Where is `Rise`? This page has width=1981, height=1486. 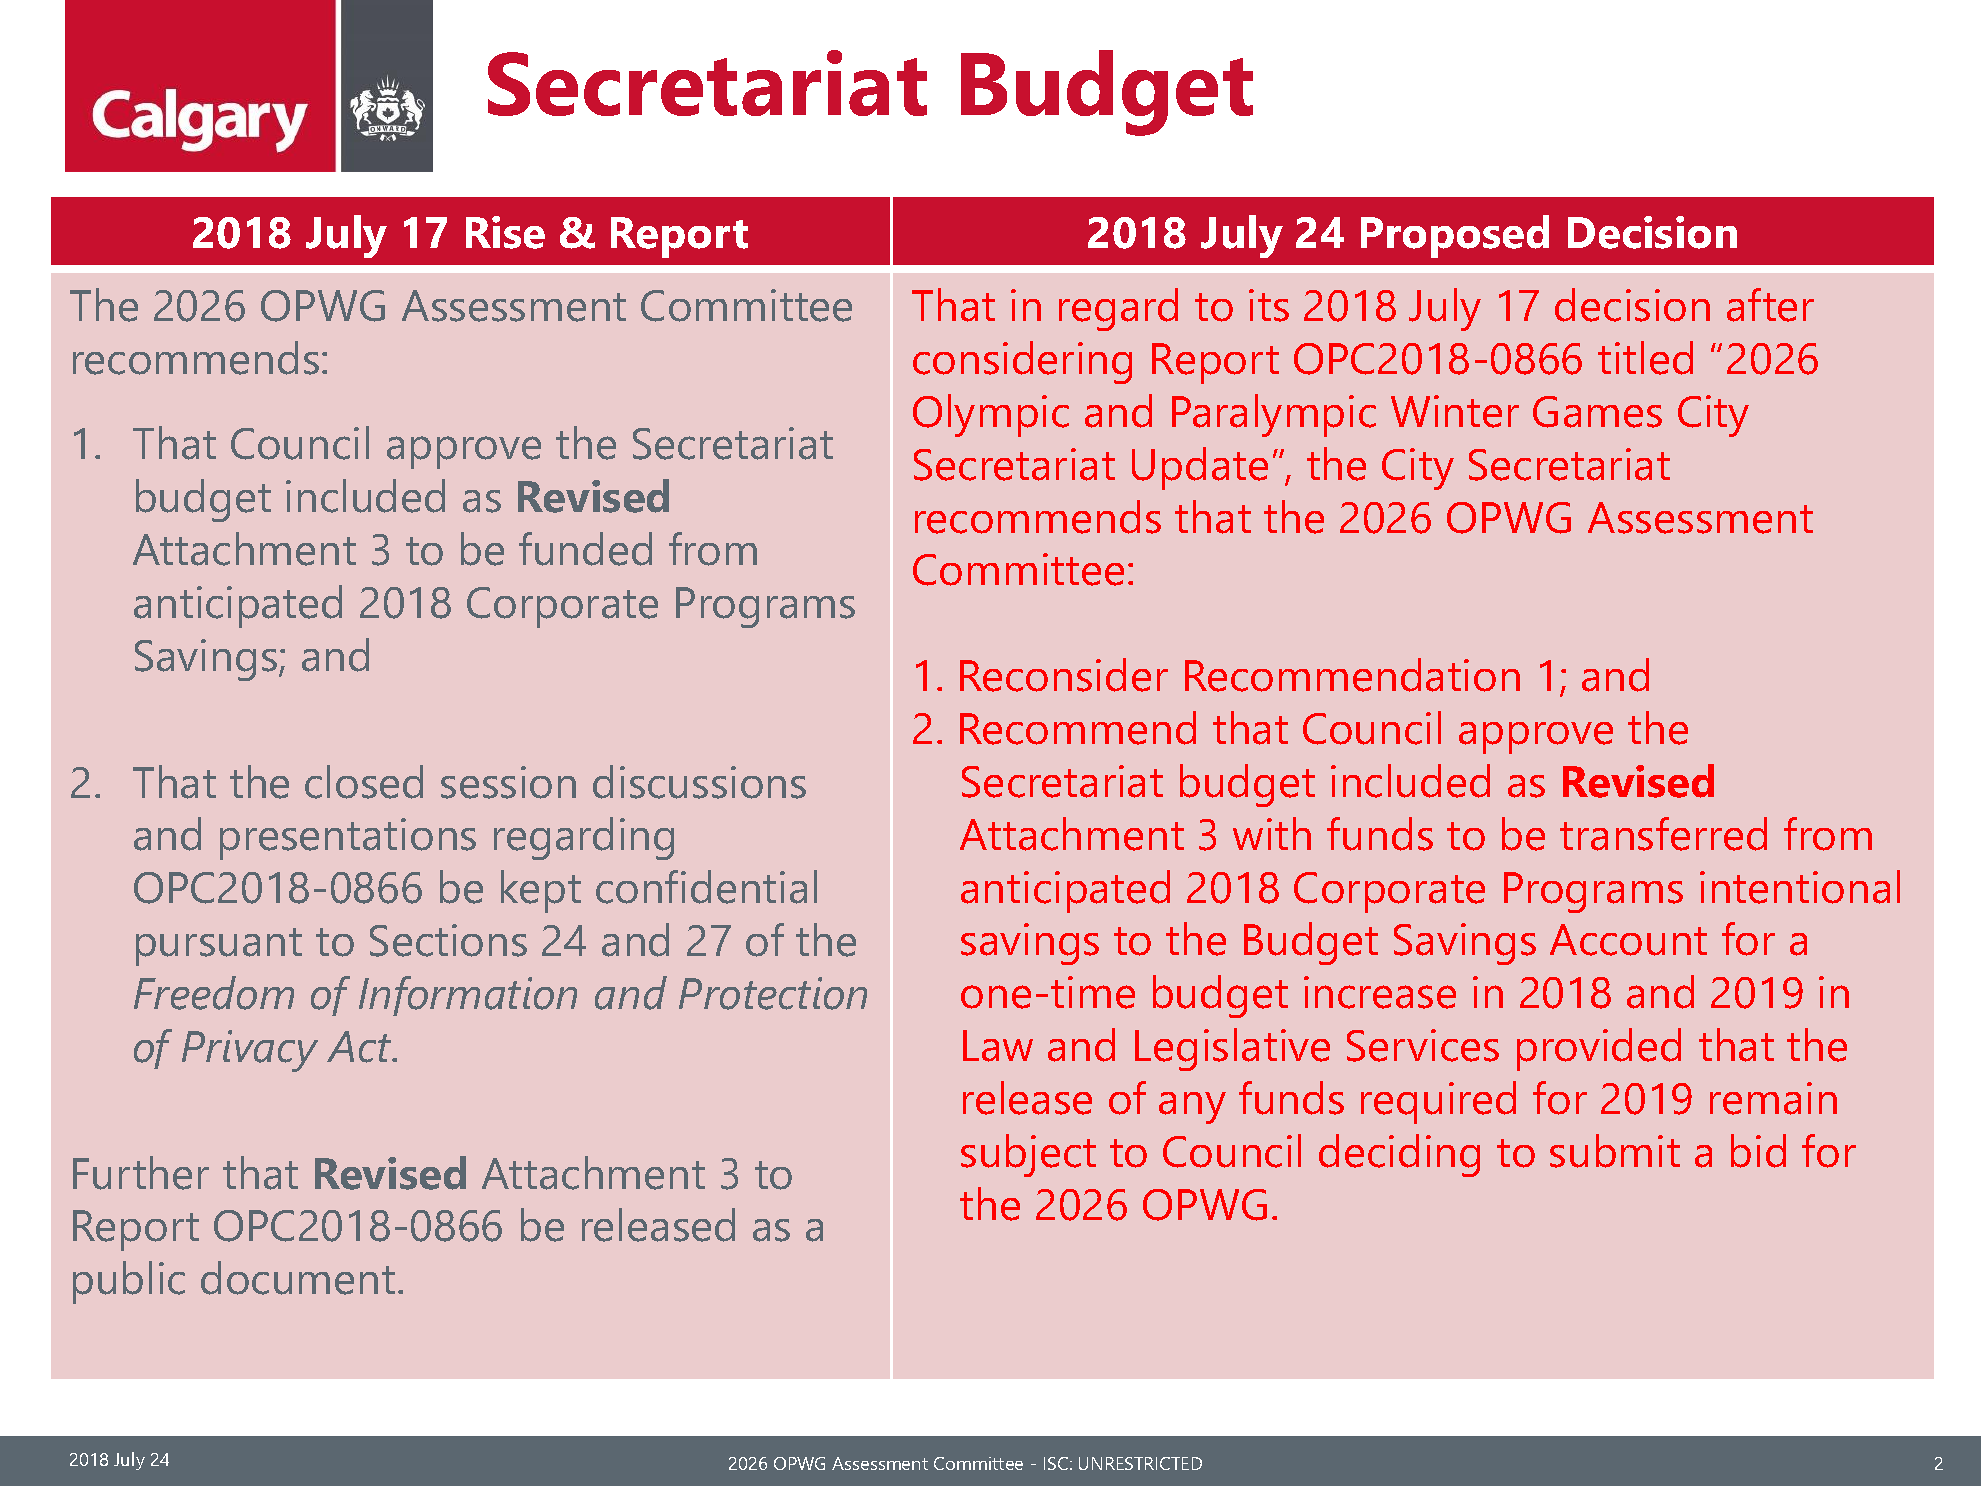
Rise is located at coordinates (505, 232).
